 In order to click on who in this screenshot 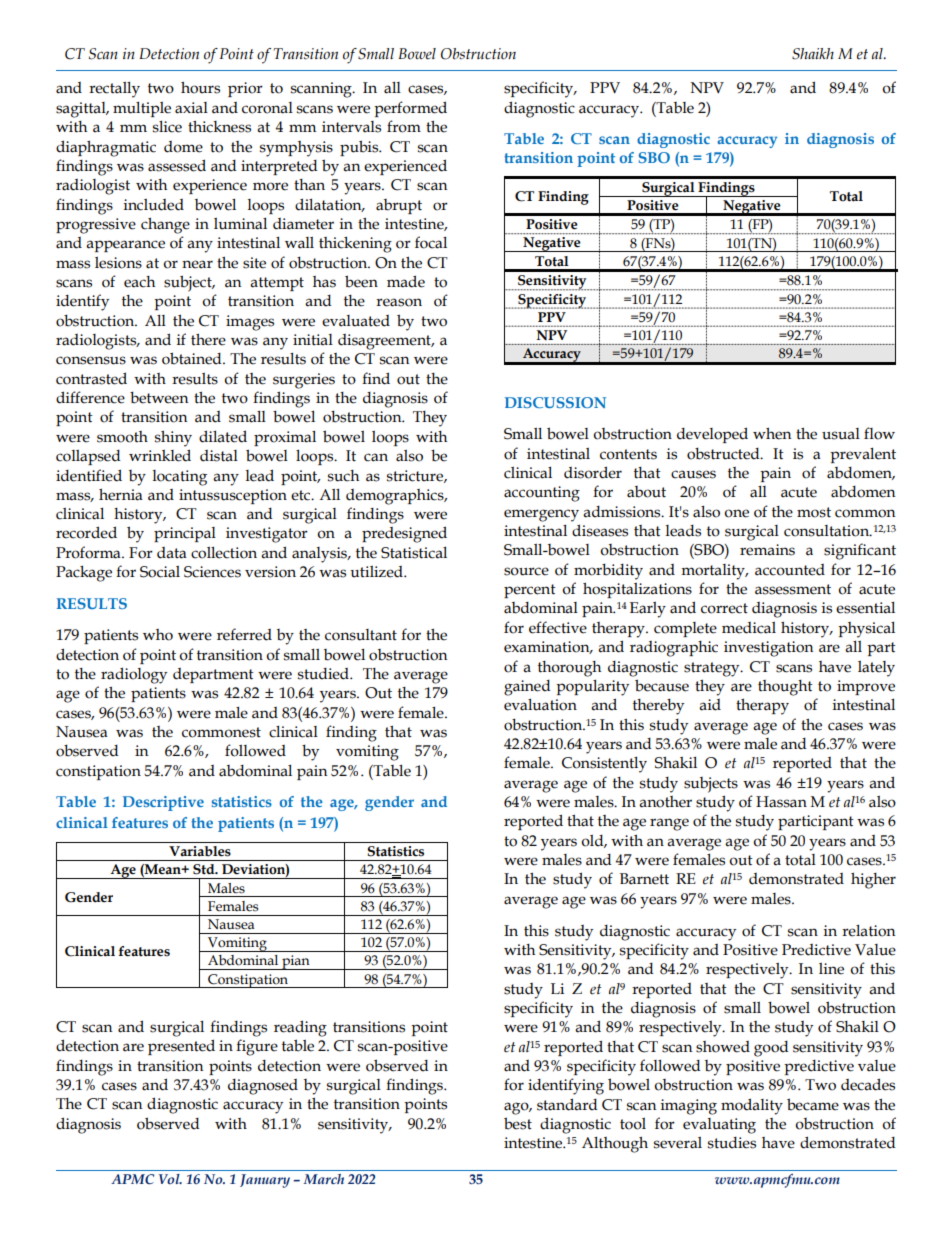, I will do `click(158, 635)`.
